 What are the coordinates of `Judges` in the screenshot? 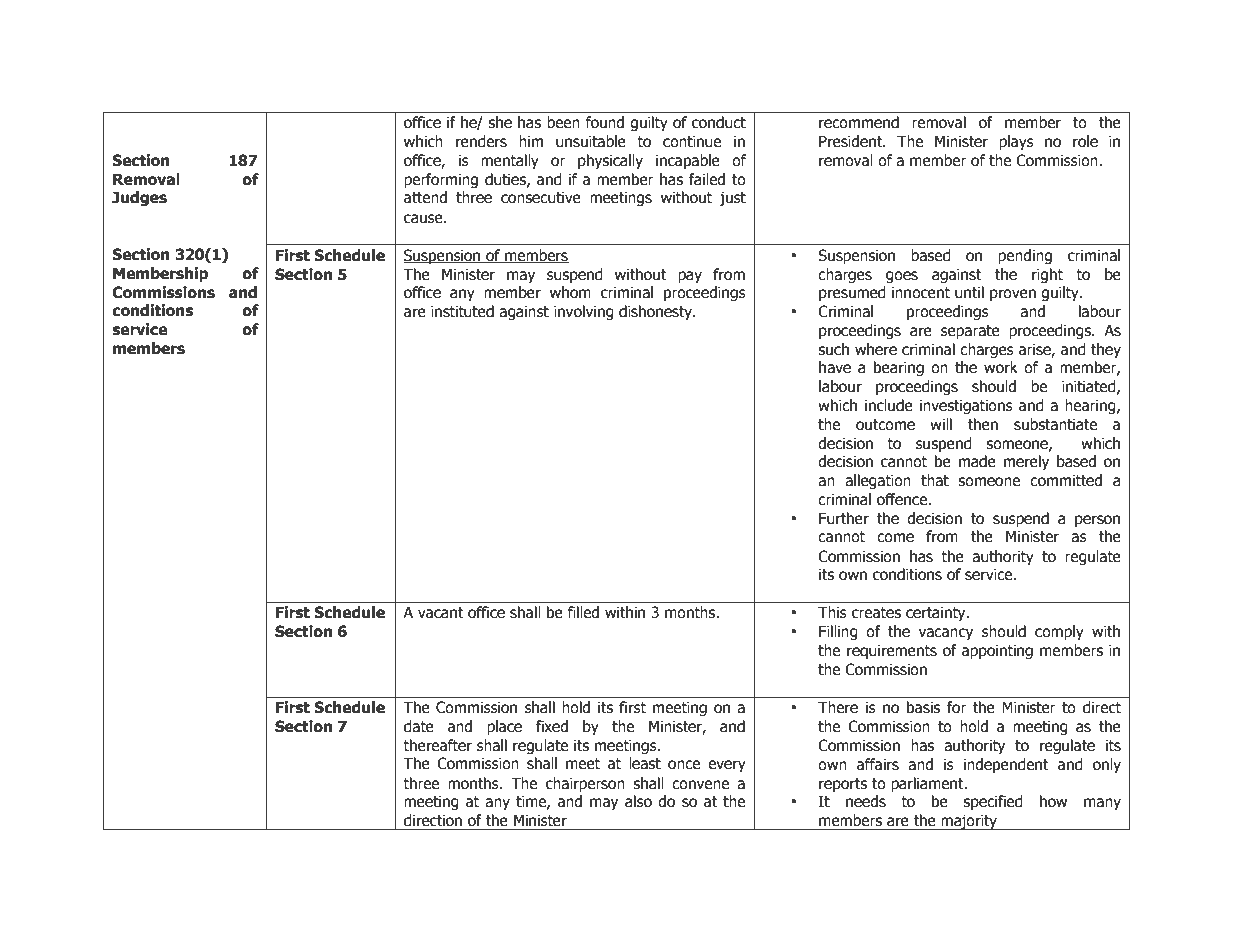 It's located at (139, 198).
